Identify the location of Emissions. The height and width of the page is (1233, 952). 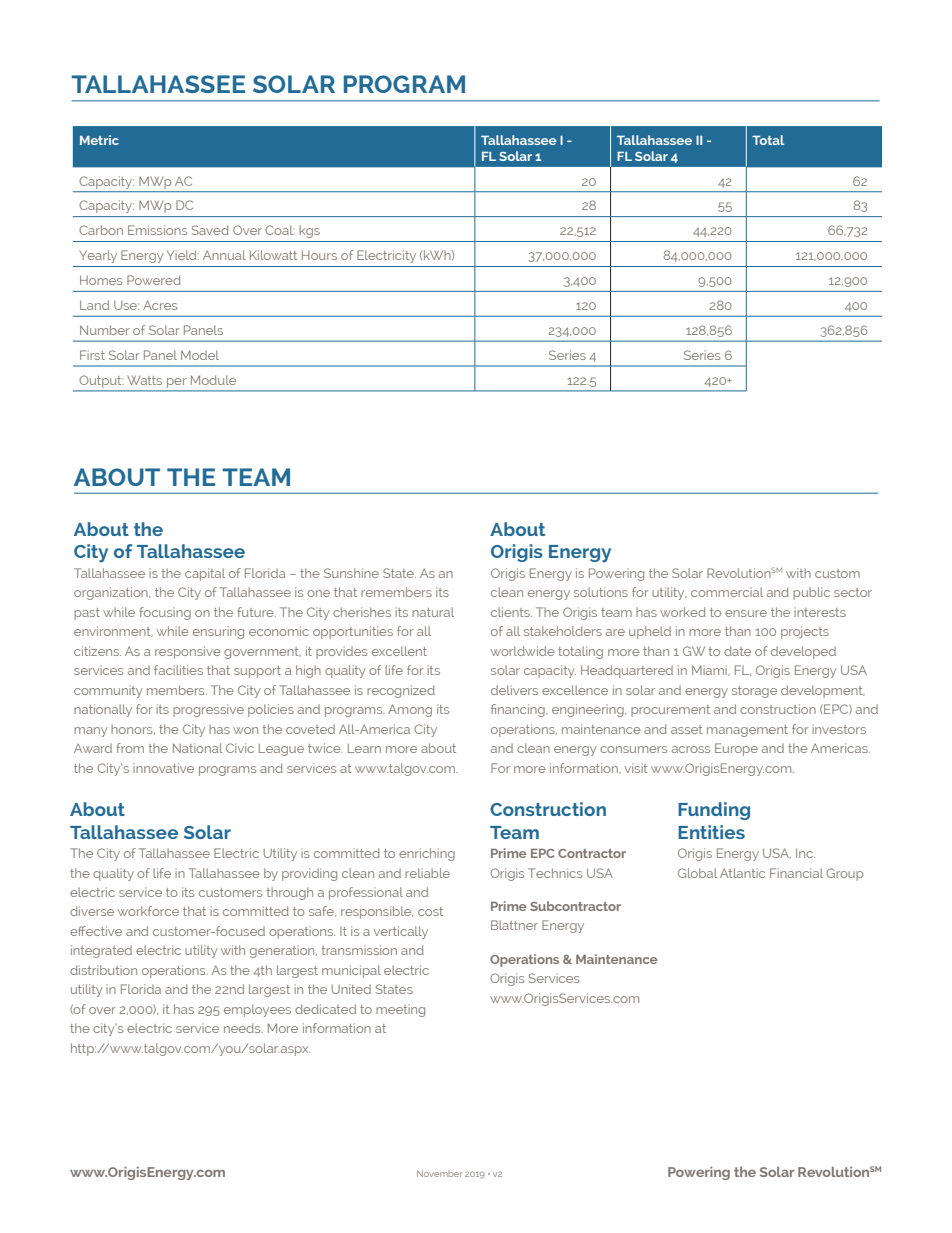
(157, 230).
